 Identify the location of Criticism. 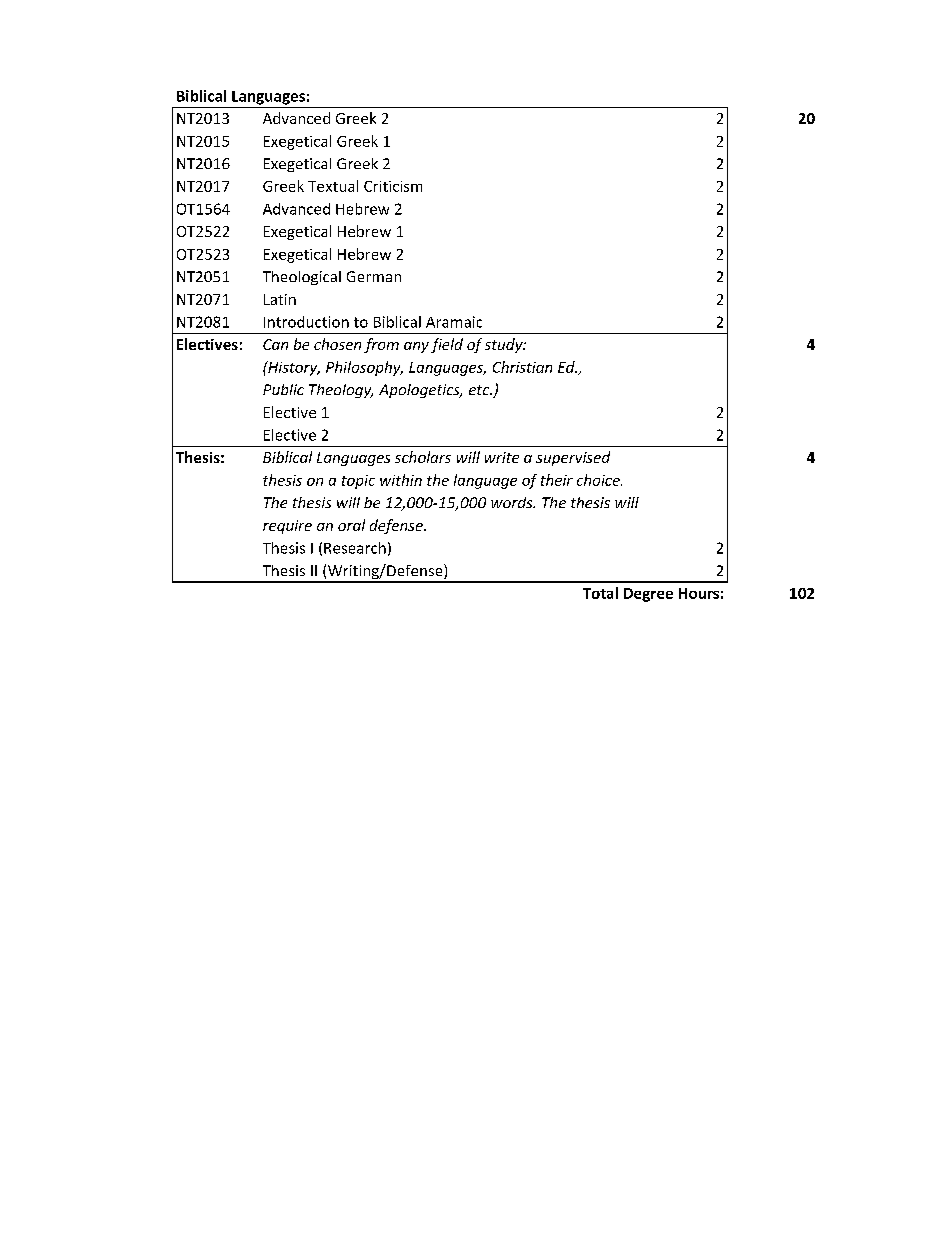
(393, 186).
